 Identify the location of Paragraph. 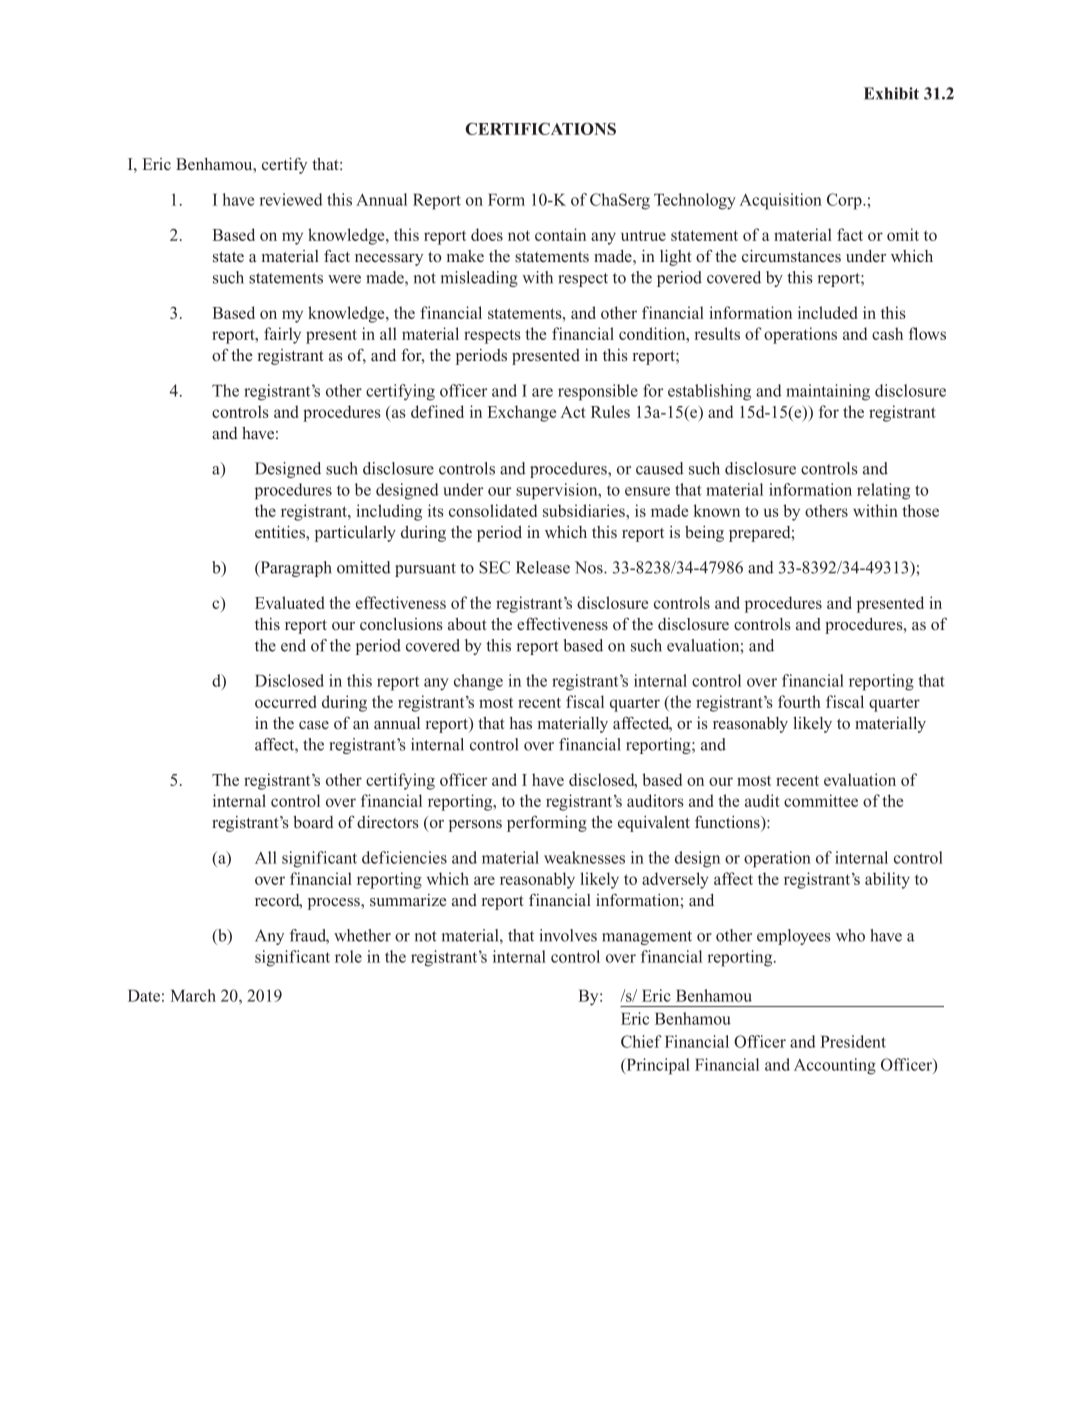
(295, 569).
